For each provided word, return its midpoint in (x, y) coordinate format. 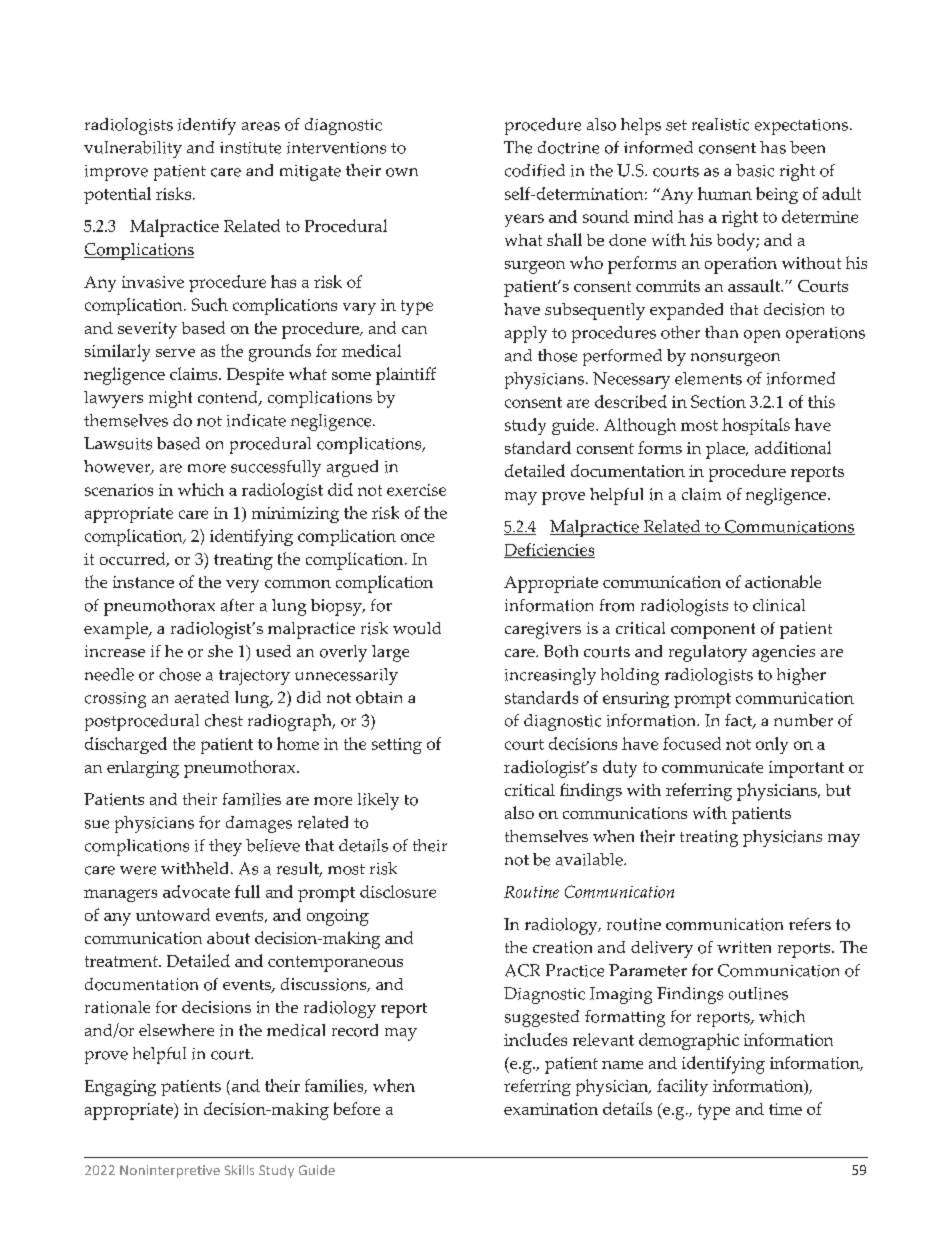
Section (718, 401)
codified (535, 170)
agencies (783, 653)
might (170, 399)
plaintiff (406, 376)
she (220, 651)
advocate (196, 891)
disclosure (398, 891)
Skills (239, 1170)
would (417, 628)
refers (810, 924)
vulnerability (133, 149)
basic (755, 170)
